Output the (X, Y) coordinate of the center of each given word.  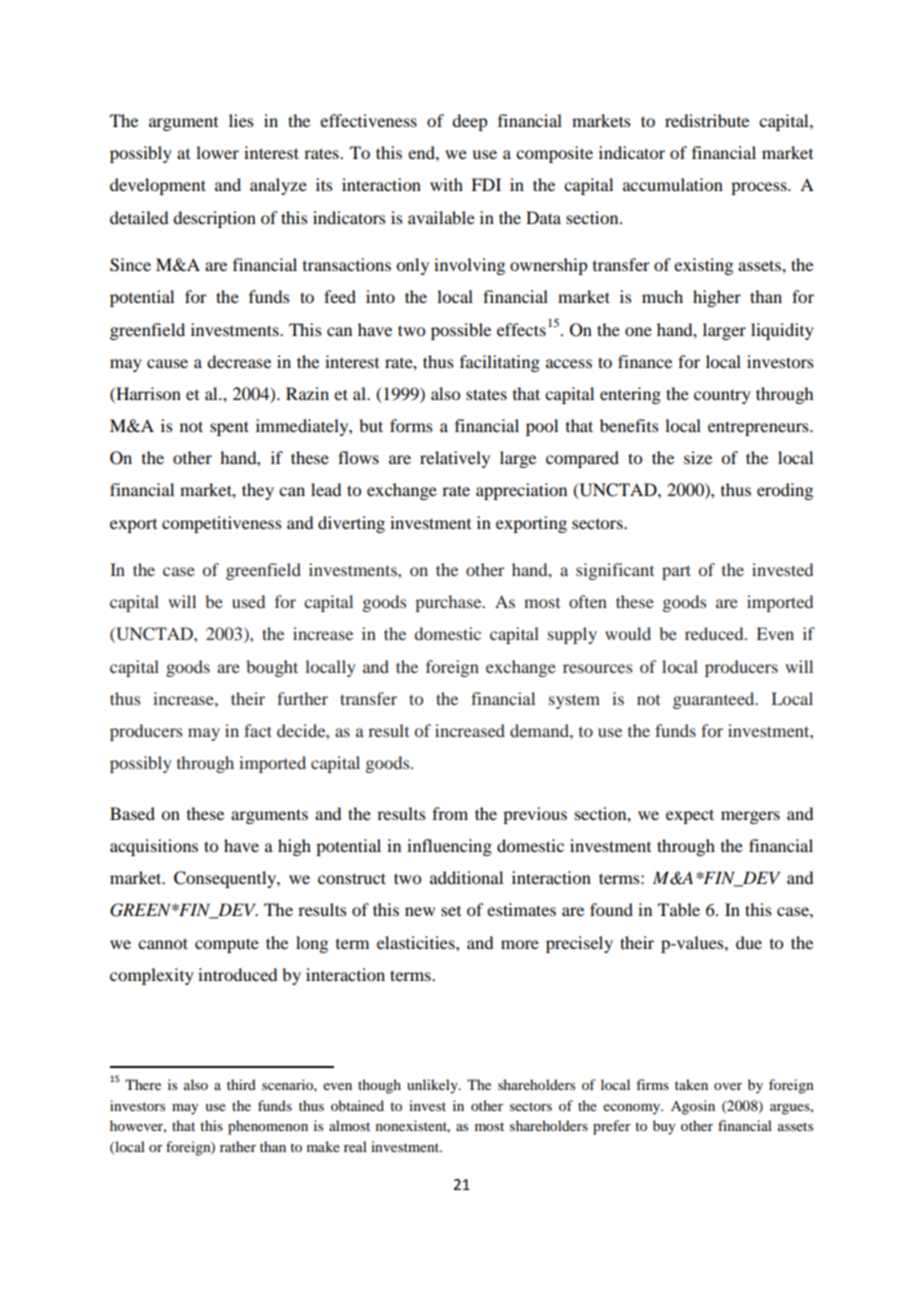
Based (132, 813)
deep (469, 122)
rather (238, 1146)
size (698, 457)
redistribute (707, 120)
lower (217, 152)
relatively (455, 459)
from (450, 813)
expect (690, 816)
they (258, 491)
